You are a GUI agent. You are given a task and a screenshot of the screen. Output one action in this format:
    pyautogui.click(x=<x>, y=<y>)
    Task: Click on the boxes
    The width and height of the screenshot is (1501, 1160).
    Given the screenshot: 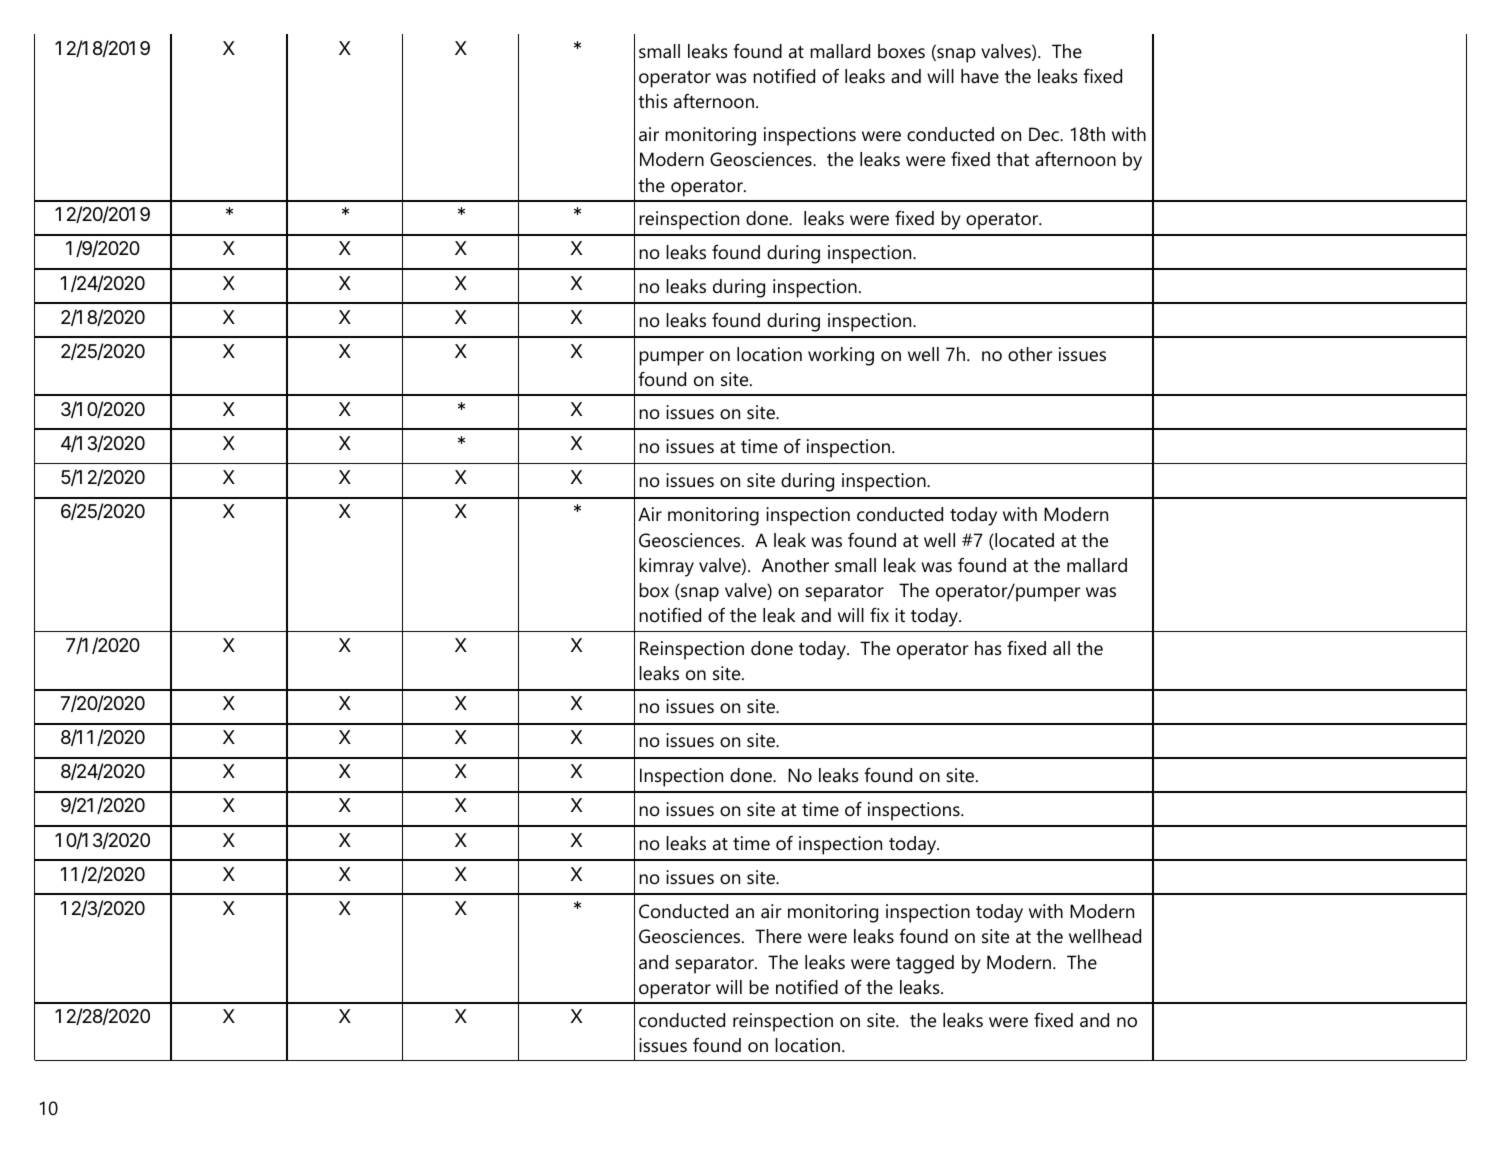 What is the action you would take?
    pyautogui.click(x=901, y=51)
